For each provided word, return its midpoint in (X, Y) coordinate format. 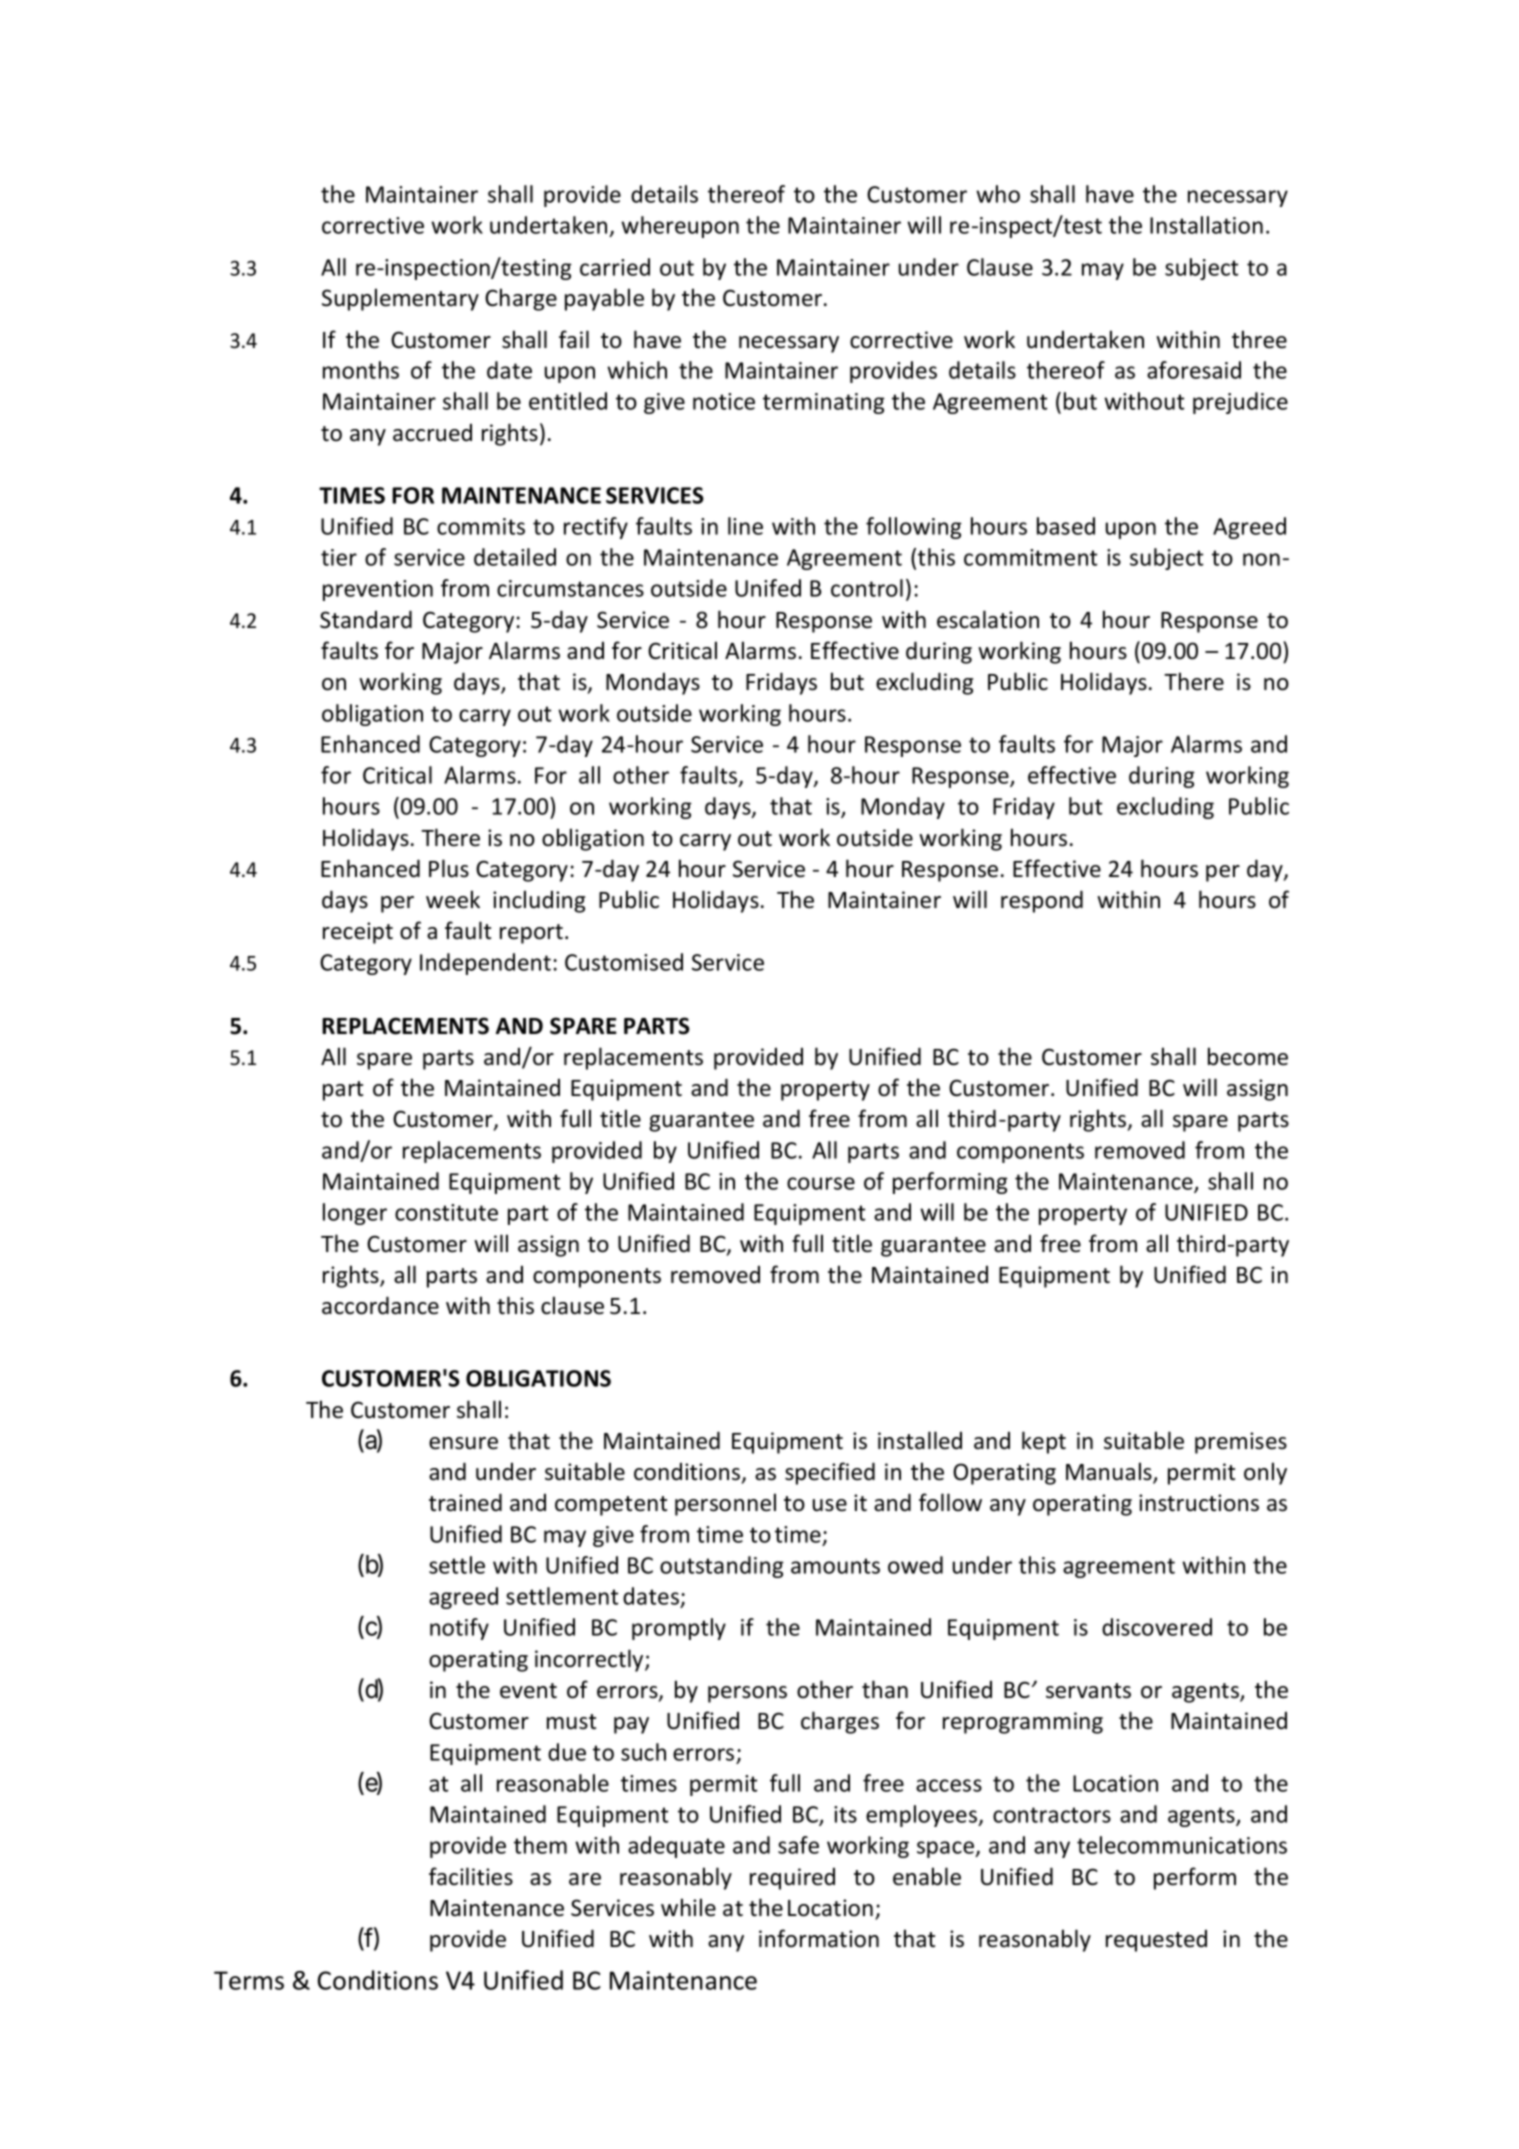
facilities (471, 1876)
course (821, 1183)
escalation (988, 619)
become (1248, 1056)
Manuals (1110, 1472)
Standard (366, 619)
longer (355, 1214)
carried (615, 267)
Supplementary (400, 299)
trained (465, 1502)
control (867, 588)
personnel (725, 1504)
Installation (1206, 225)
